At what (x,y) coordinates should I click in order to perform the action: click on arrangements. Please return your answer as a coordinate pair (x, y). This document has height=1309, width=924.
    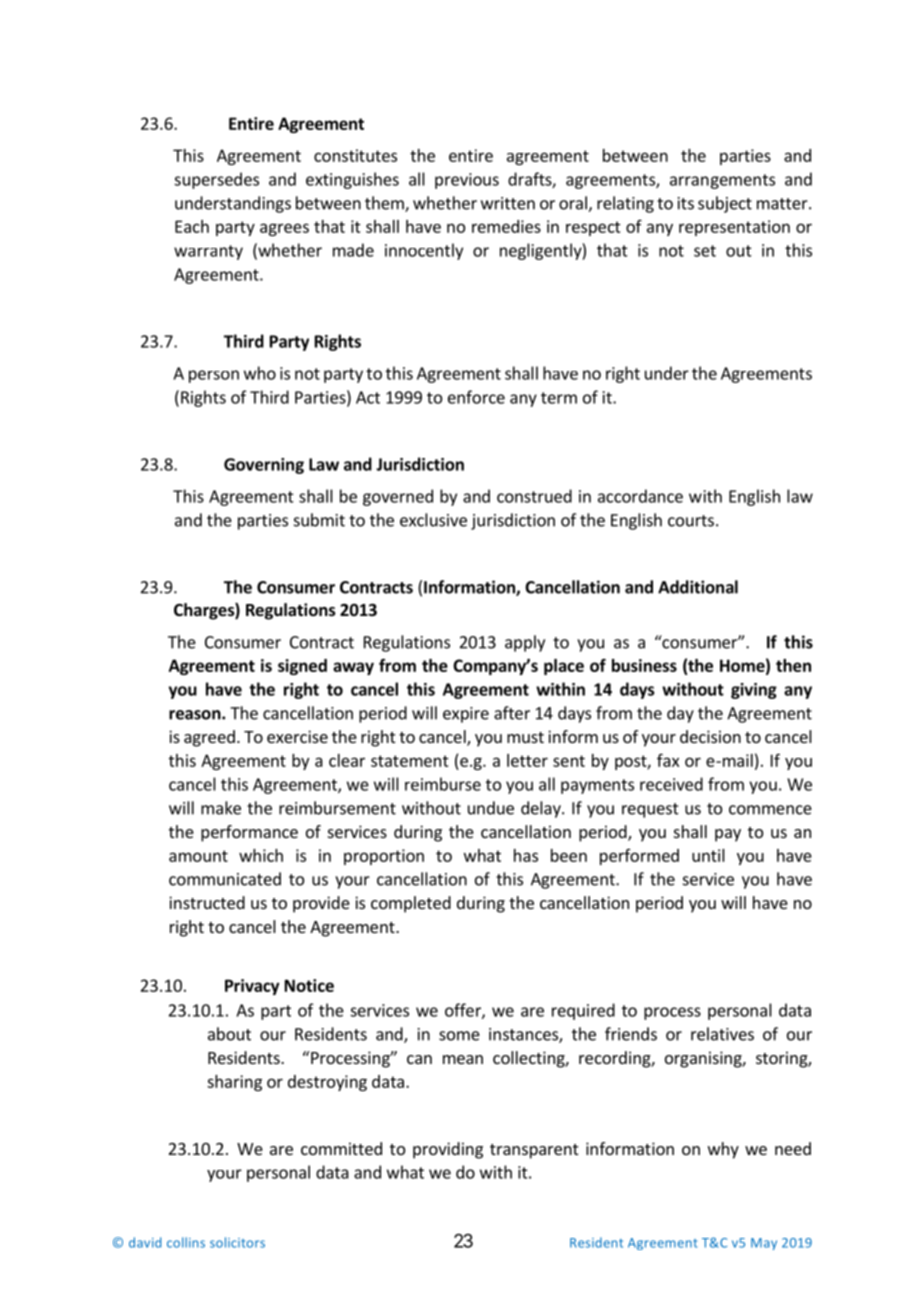
    Looking at the image, I should click on (722, 181).
